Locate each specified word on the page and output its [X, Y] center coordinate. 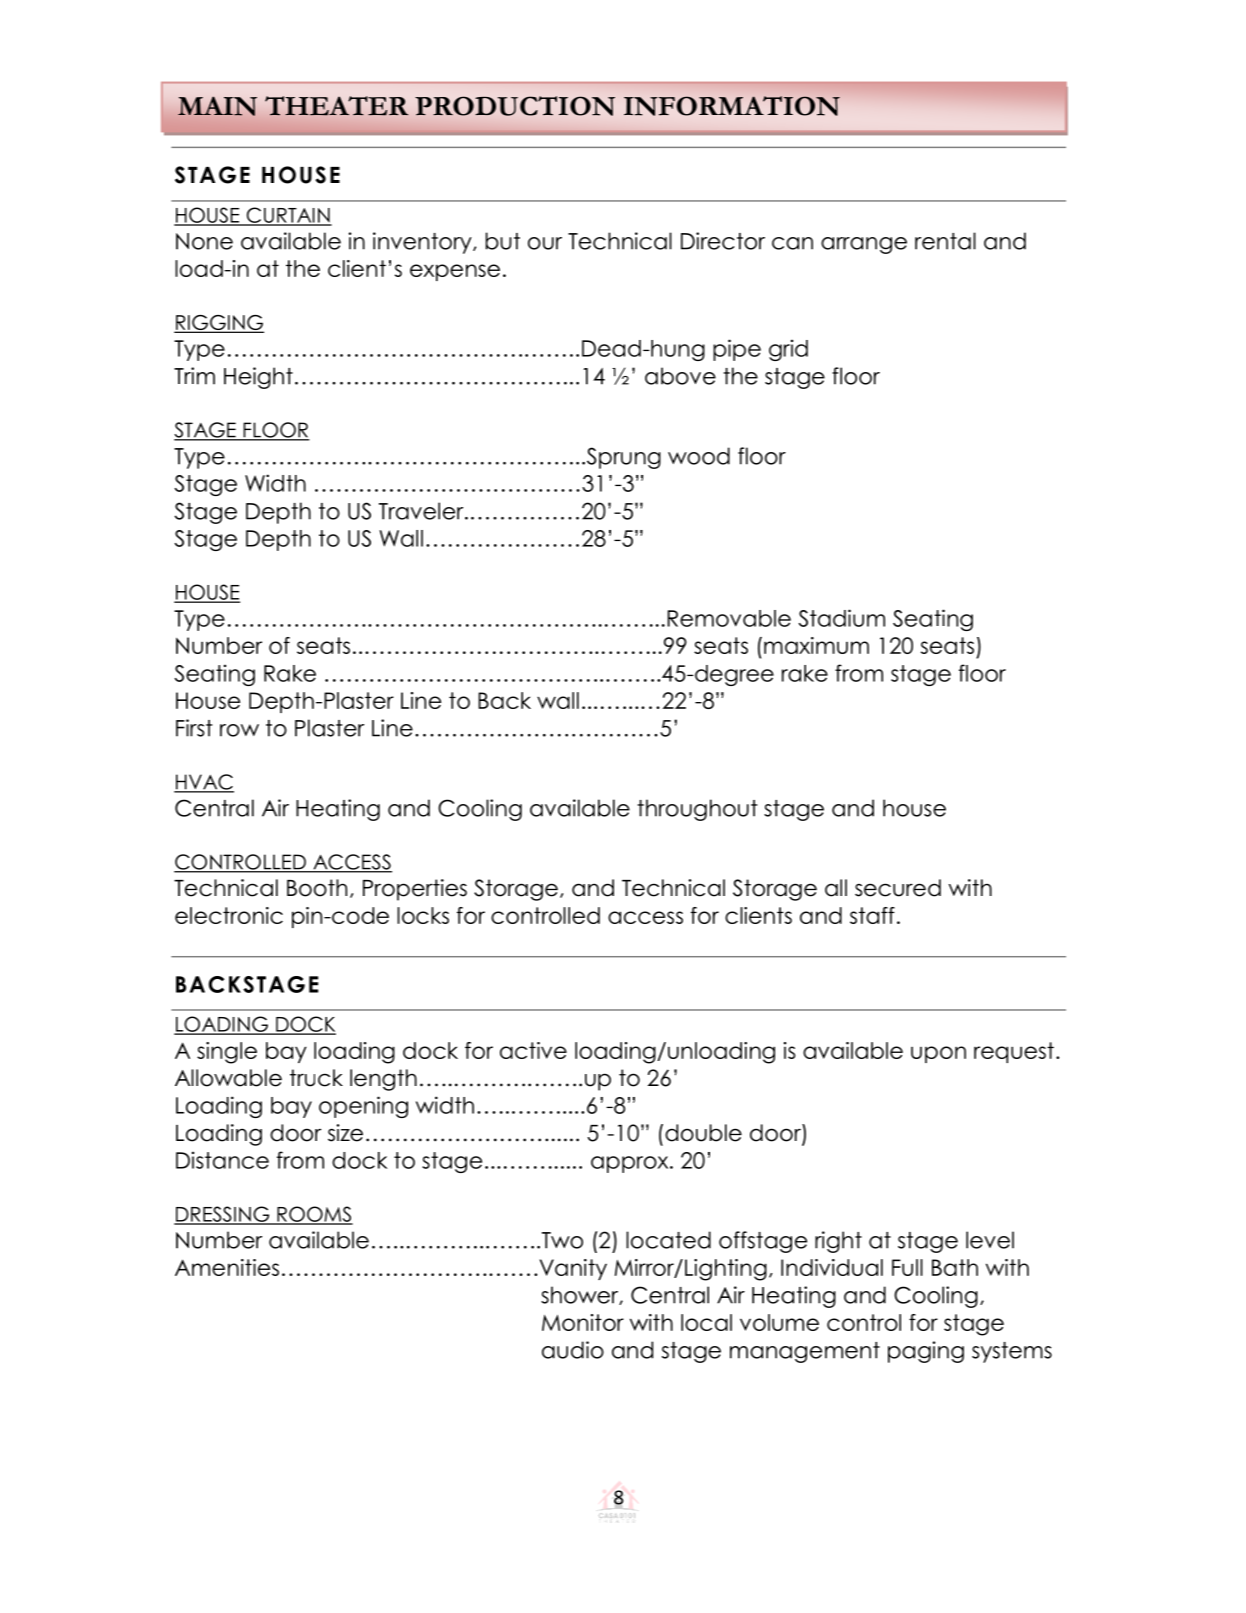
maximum [816, 645]
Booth [317, 888]
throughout [697, 810]
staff [872, 915]
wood [699, 456]
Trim [194, 376]
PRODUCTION [515, 106]
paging [926, 1352]
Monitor [583, 1322]
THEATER [336, 106]
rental [945, 241]
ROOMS [314, 1215]
